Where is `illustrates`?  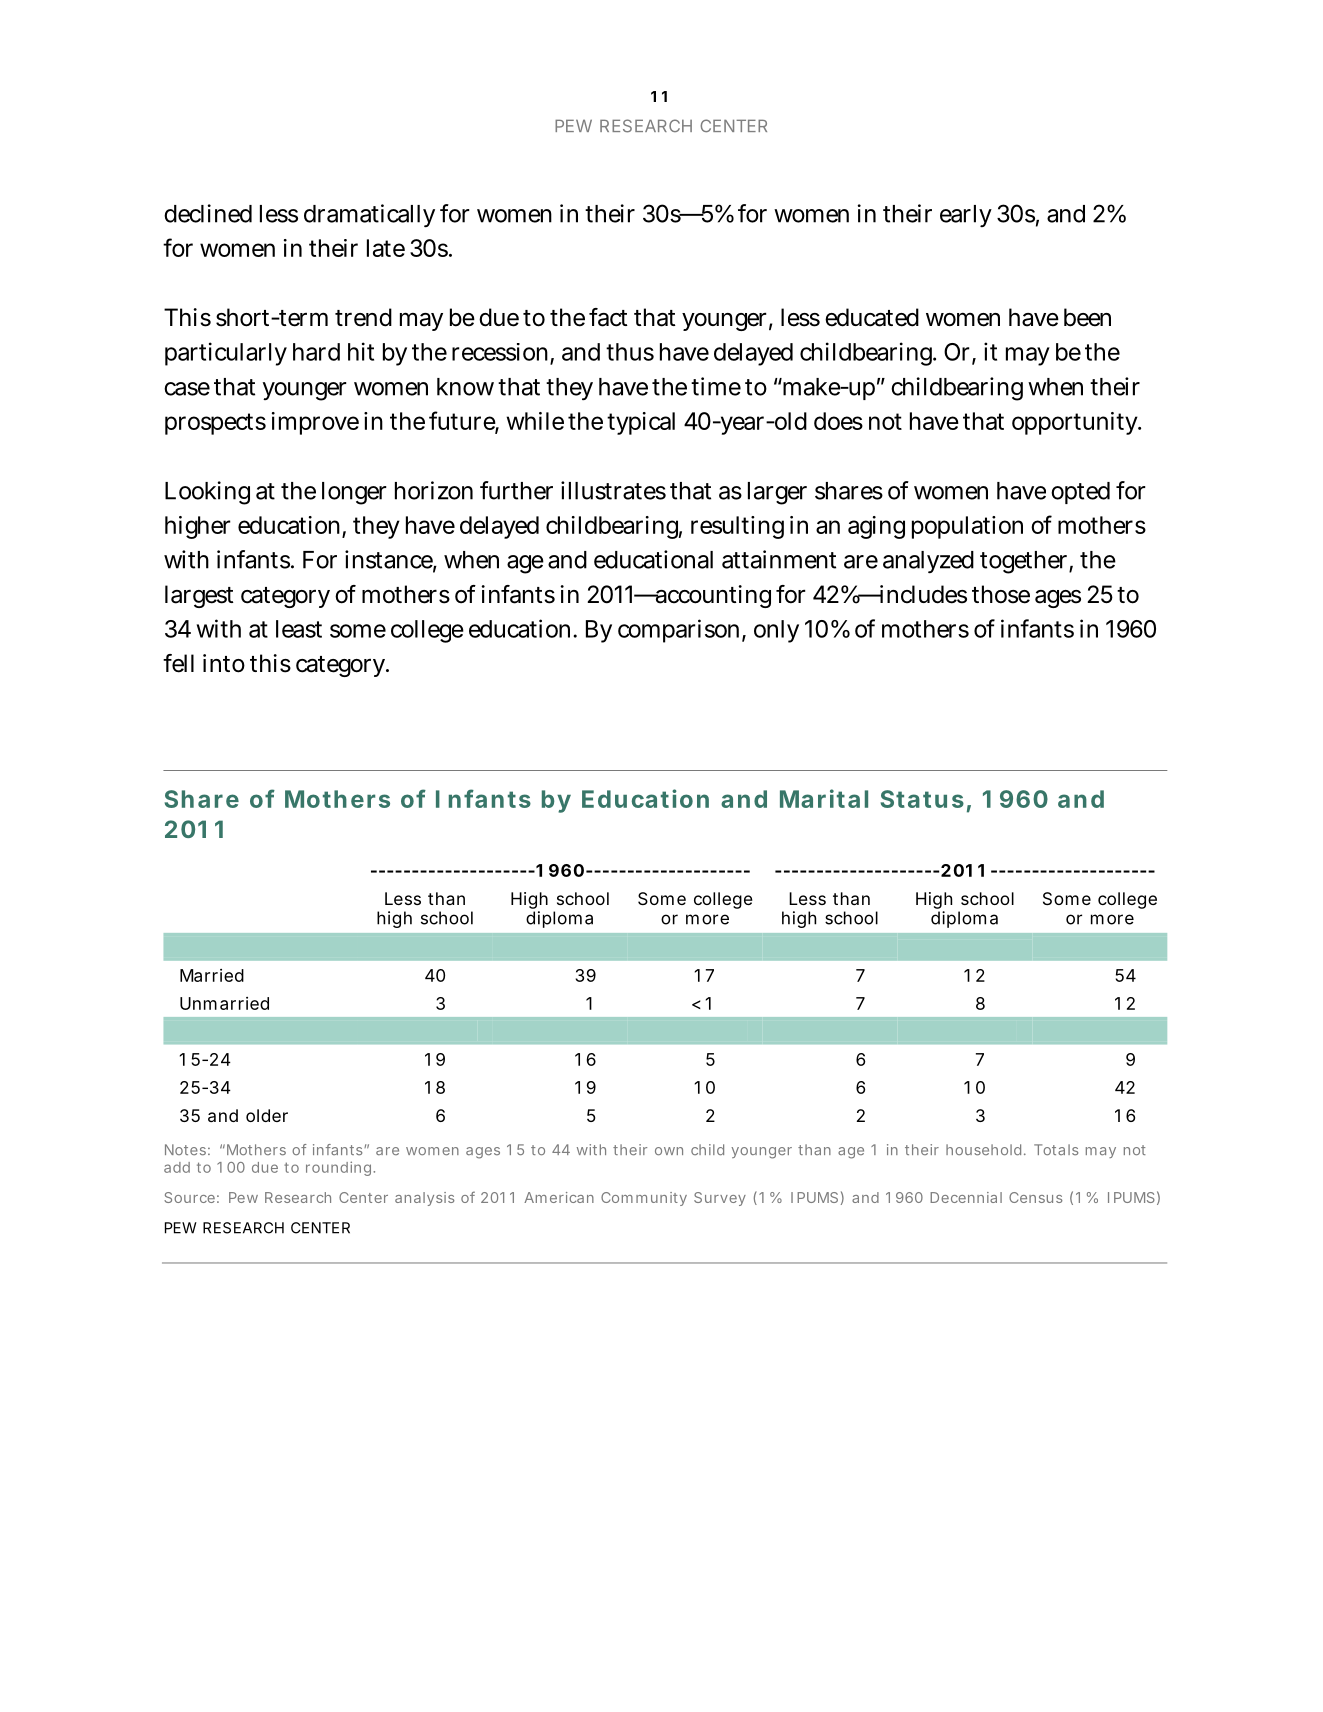
illustrates is located at coordinates (613, 490).
